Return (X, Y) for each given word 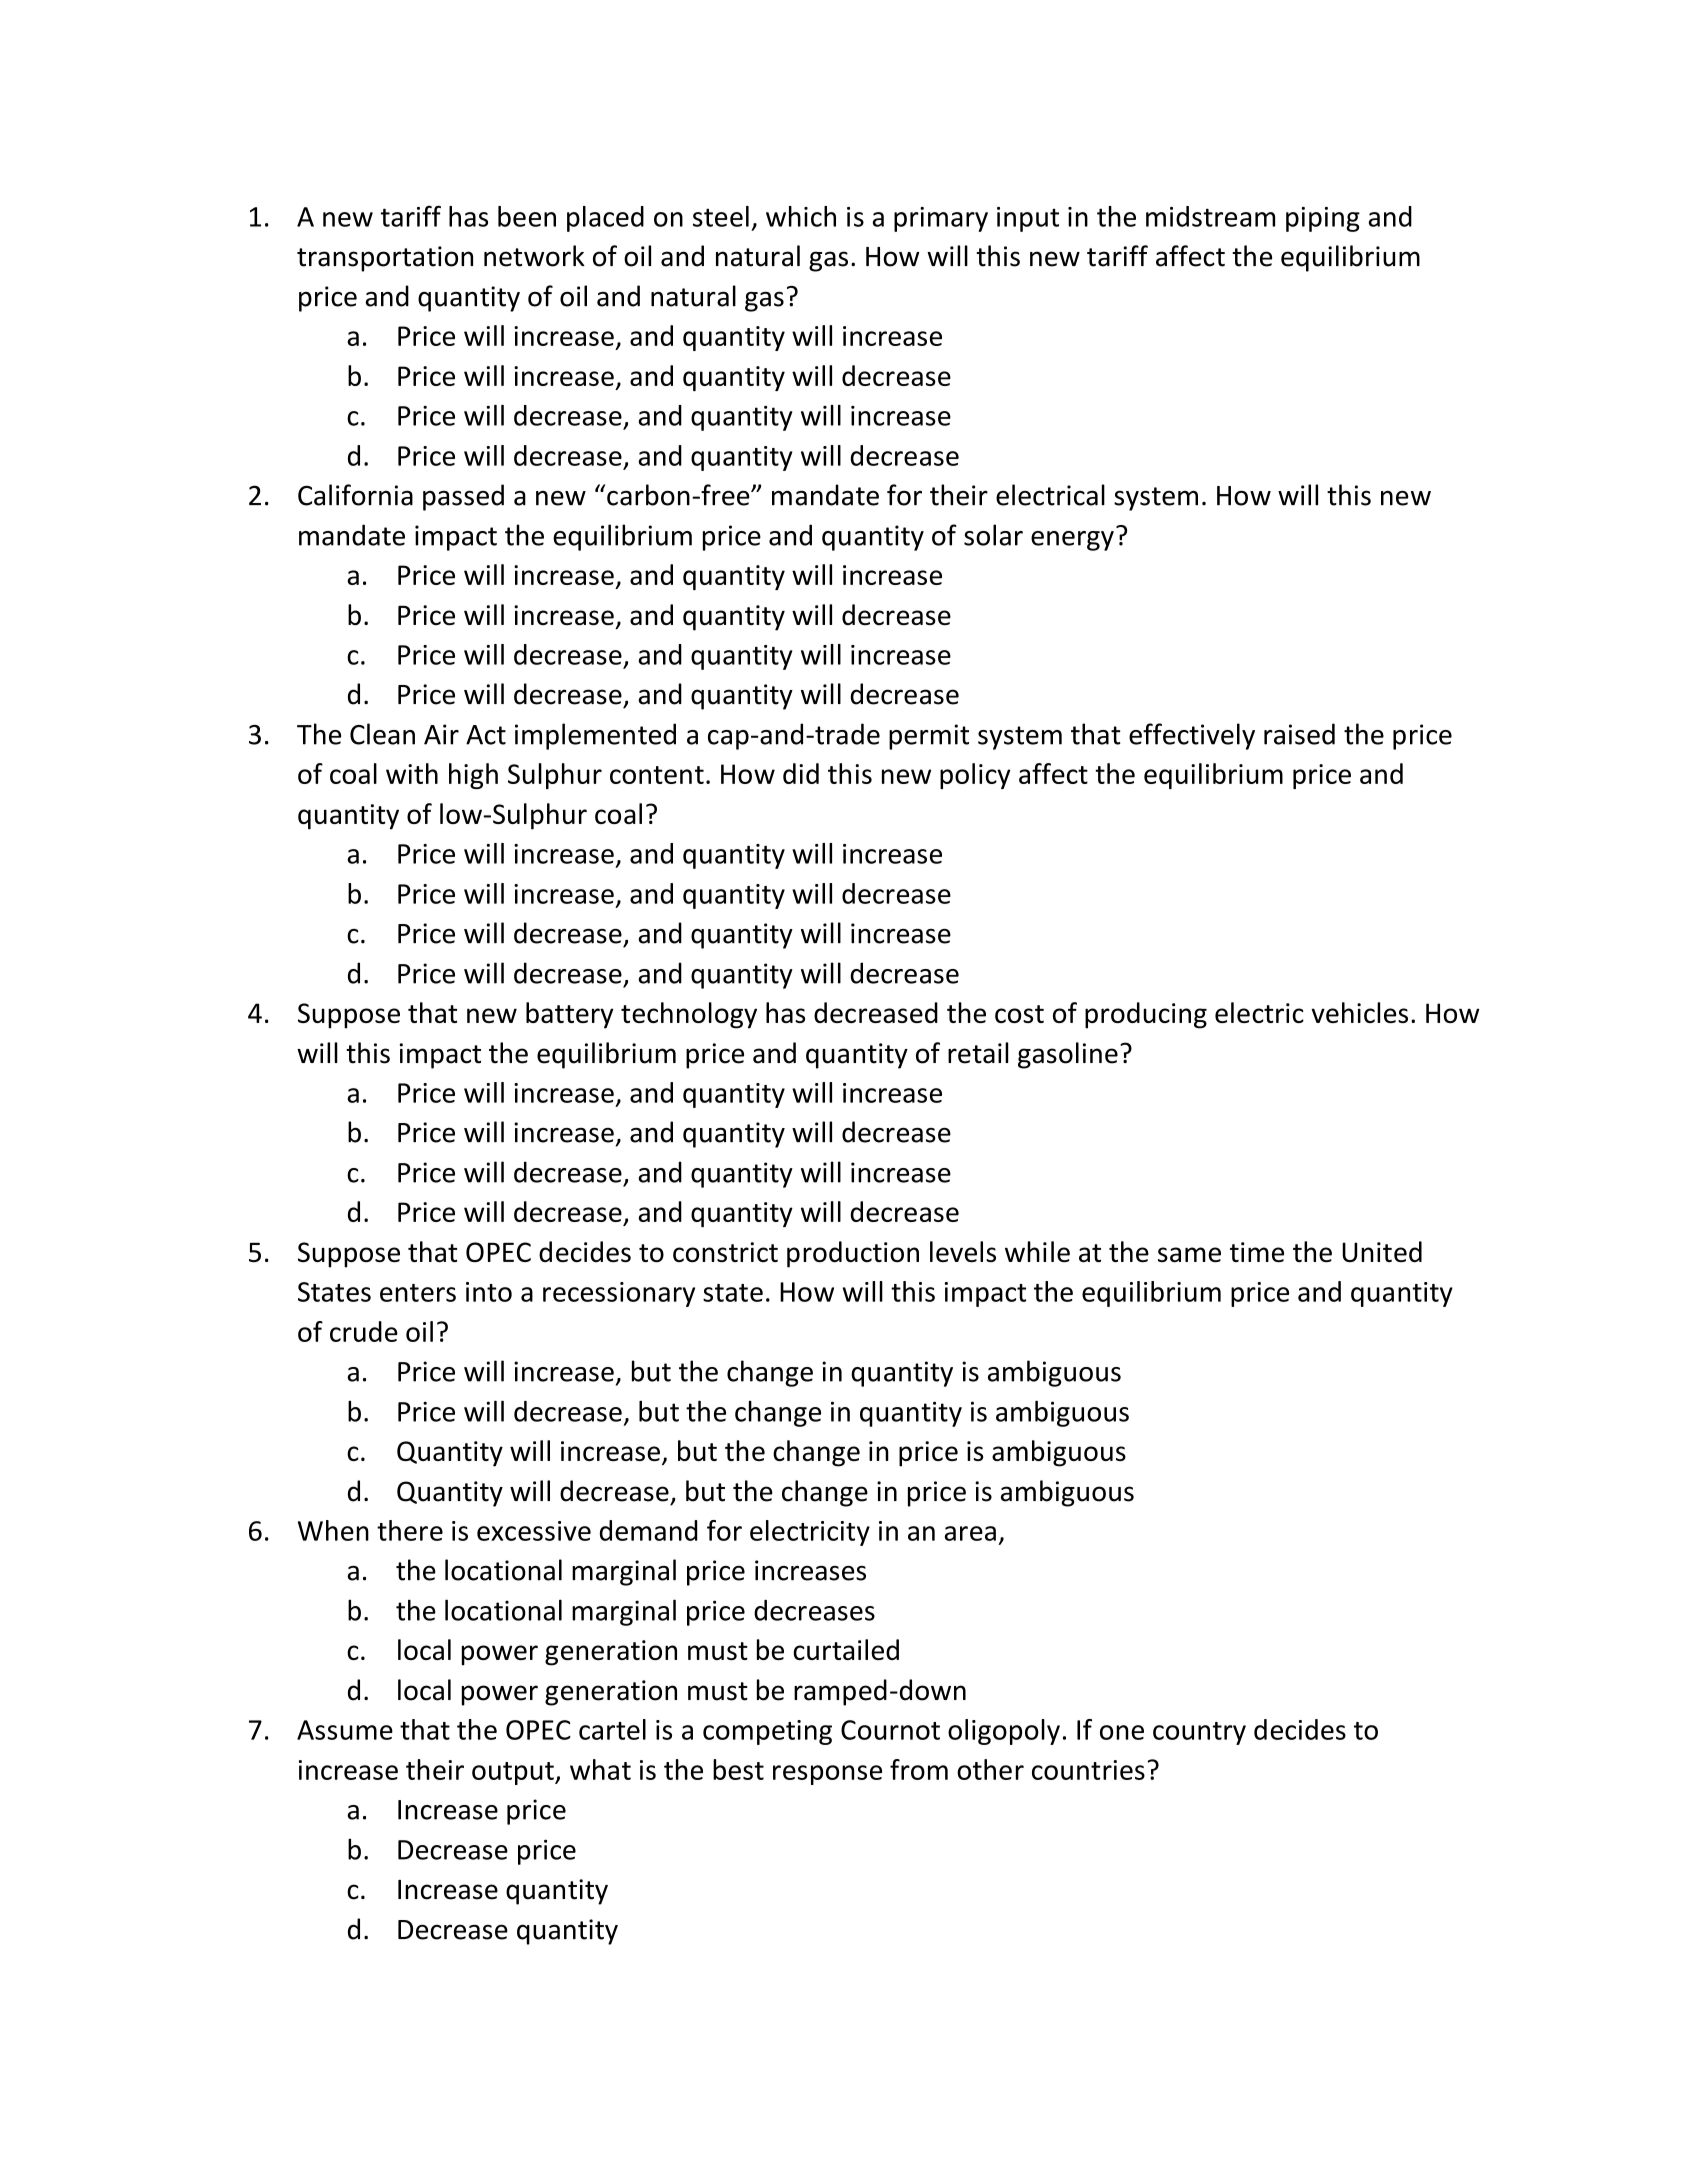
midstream (1210, 216)
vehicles (1359, 1012)
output (514, 1773)
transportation (385, 259)
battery (570, 1015)
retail (978, 1053)
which (801, 216)
